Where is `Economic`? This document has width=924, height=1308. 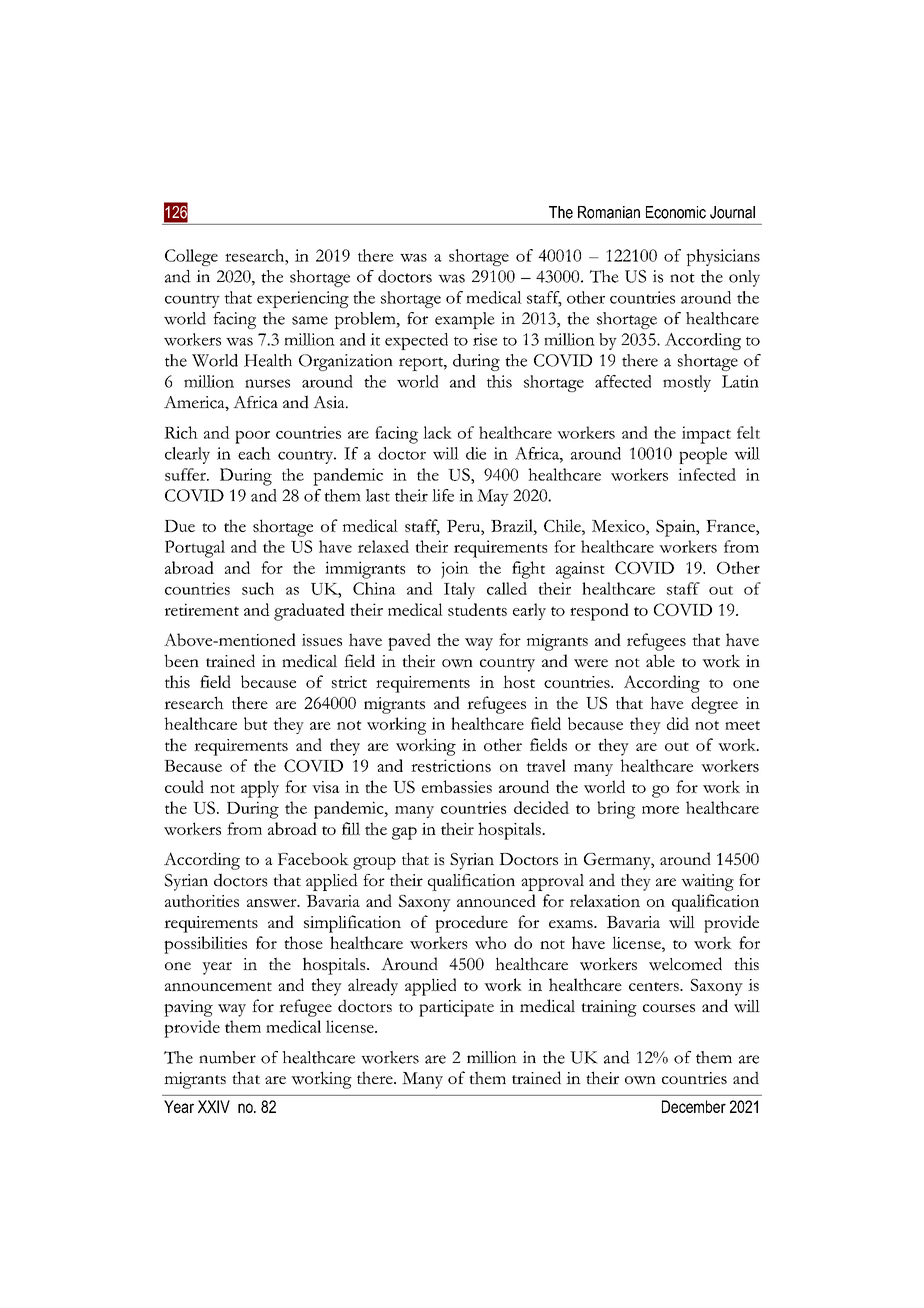 Economic is located at coordinates (676, 212).
